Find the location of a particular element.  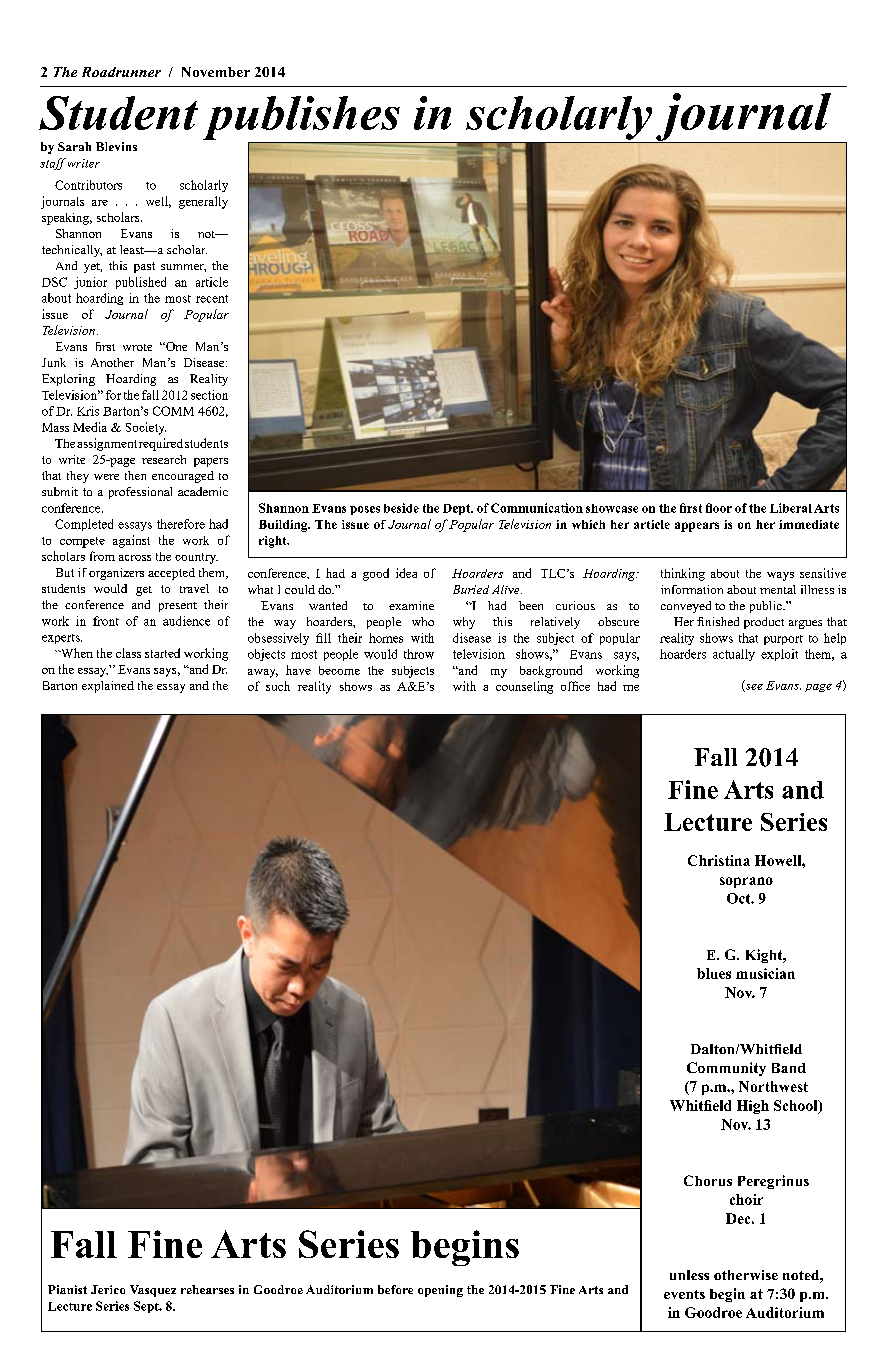

counseling is located at coordinates (524, 687).
